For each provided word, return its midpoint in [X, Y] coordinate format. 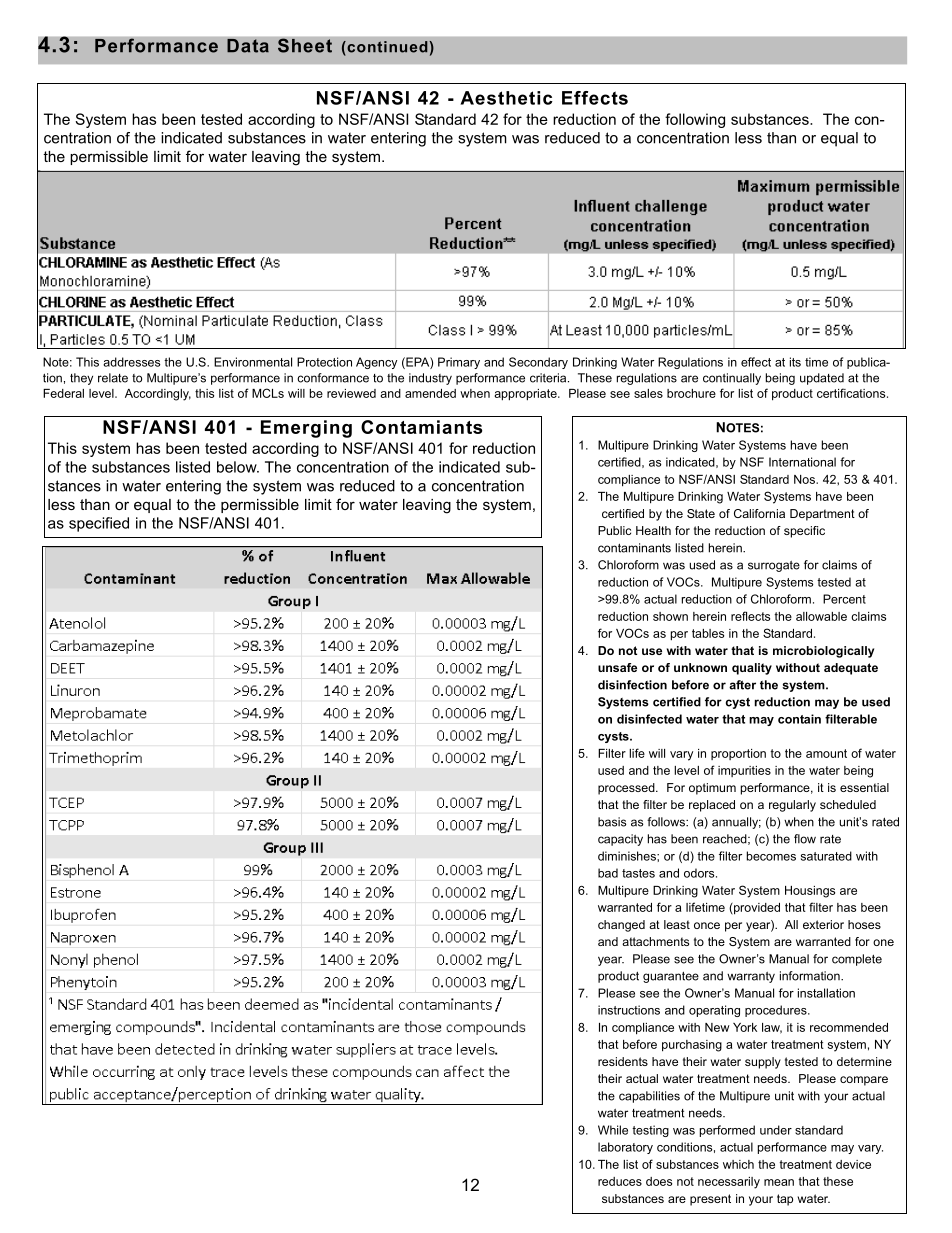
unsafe [617, 667]
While [613, 1130]
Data [248, 45]
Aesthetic [506, 98]
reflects [750, 616]
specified [99, 524]
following [695, 120]
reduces [620, 1181]
